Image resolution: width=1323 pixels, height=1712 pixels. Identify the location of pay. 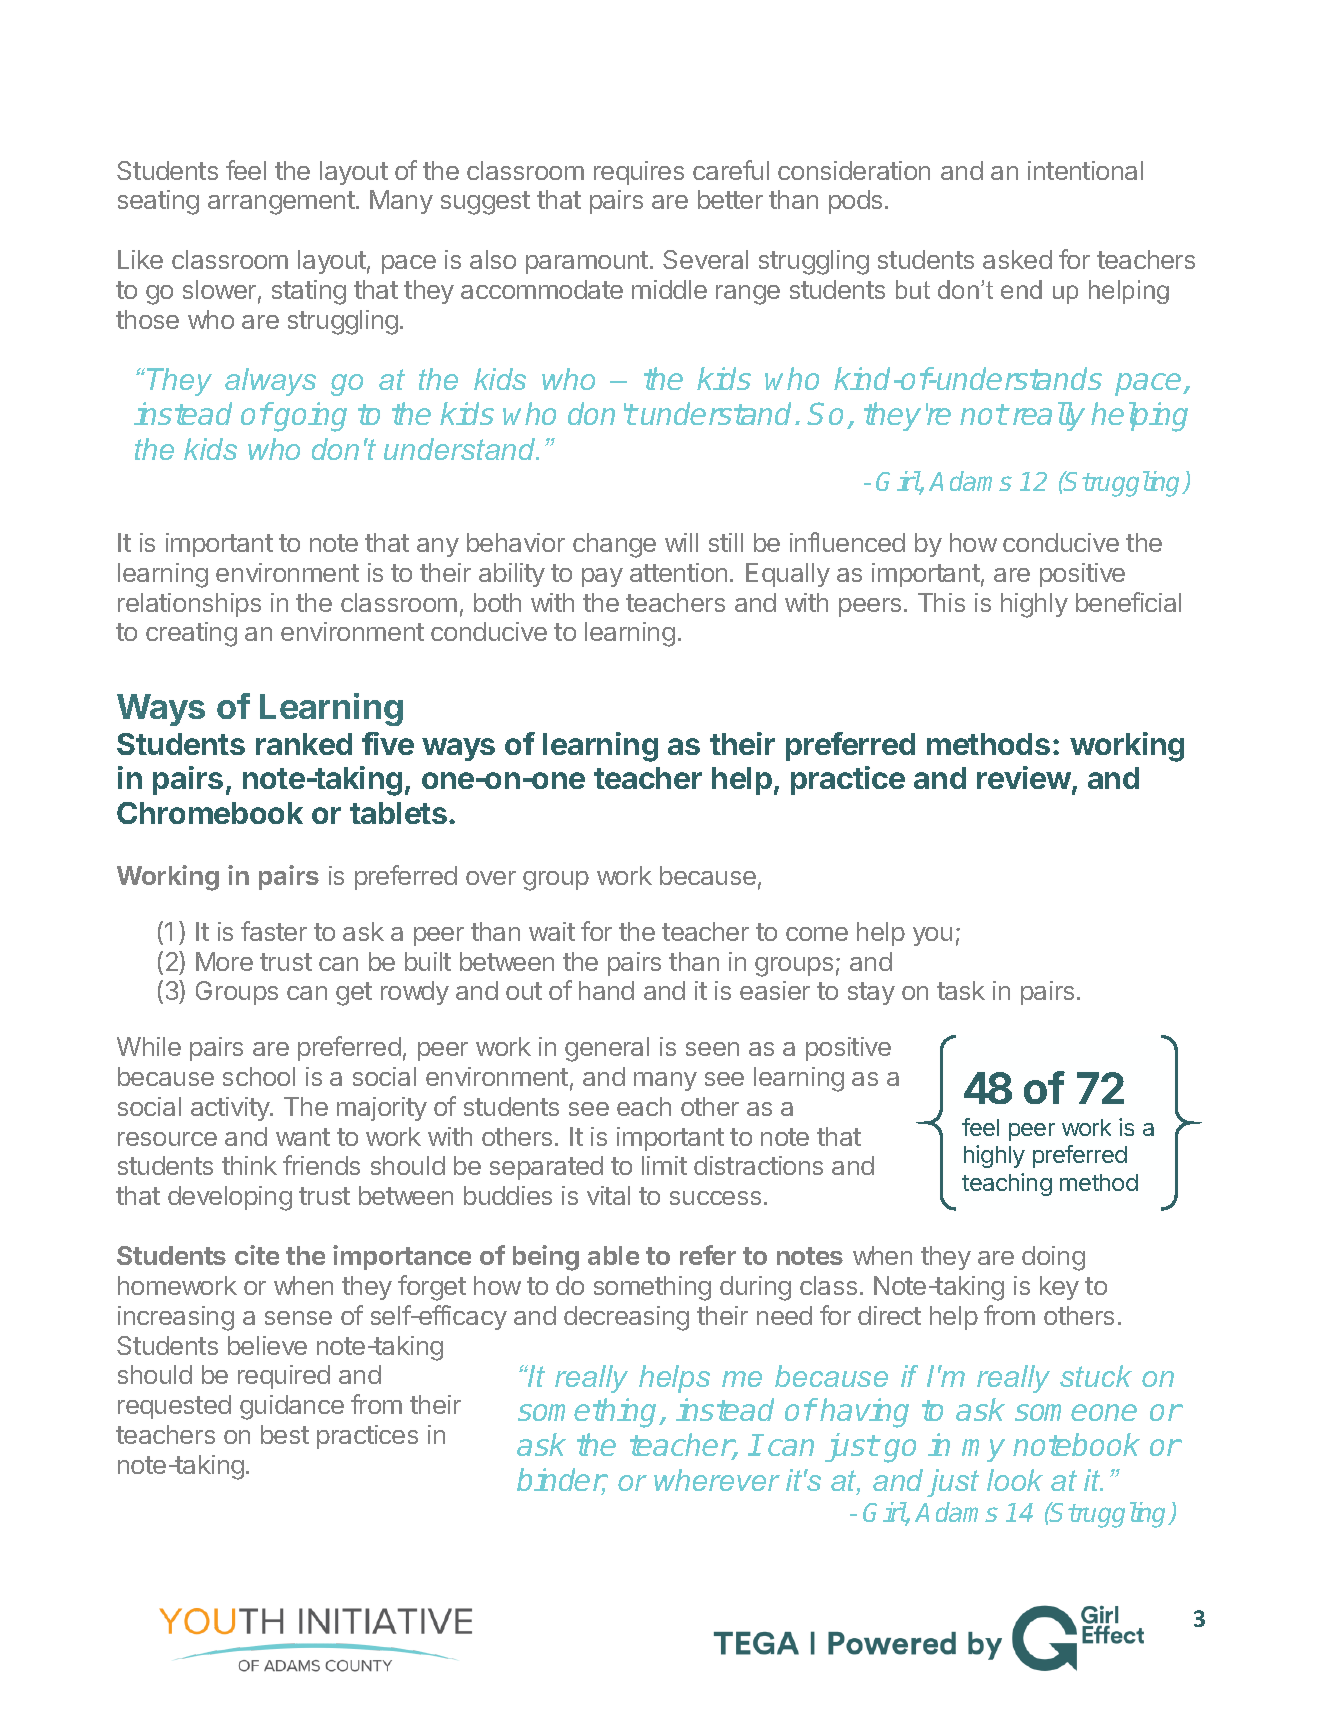
(602, 577).
